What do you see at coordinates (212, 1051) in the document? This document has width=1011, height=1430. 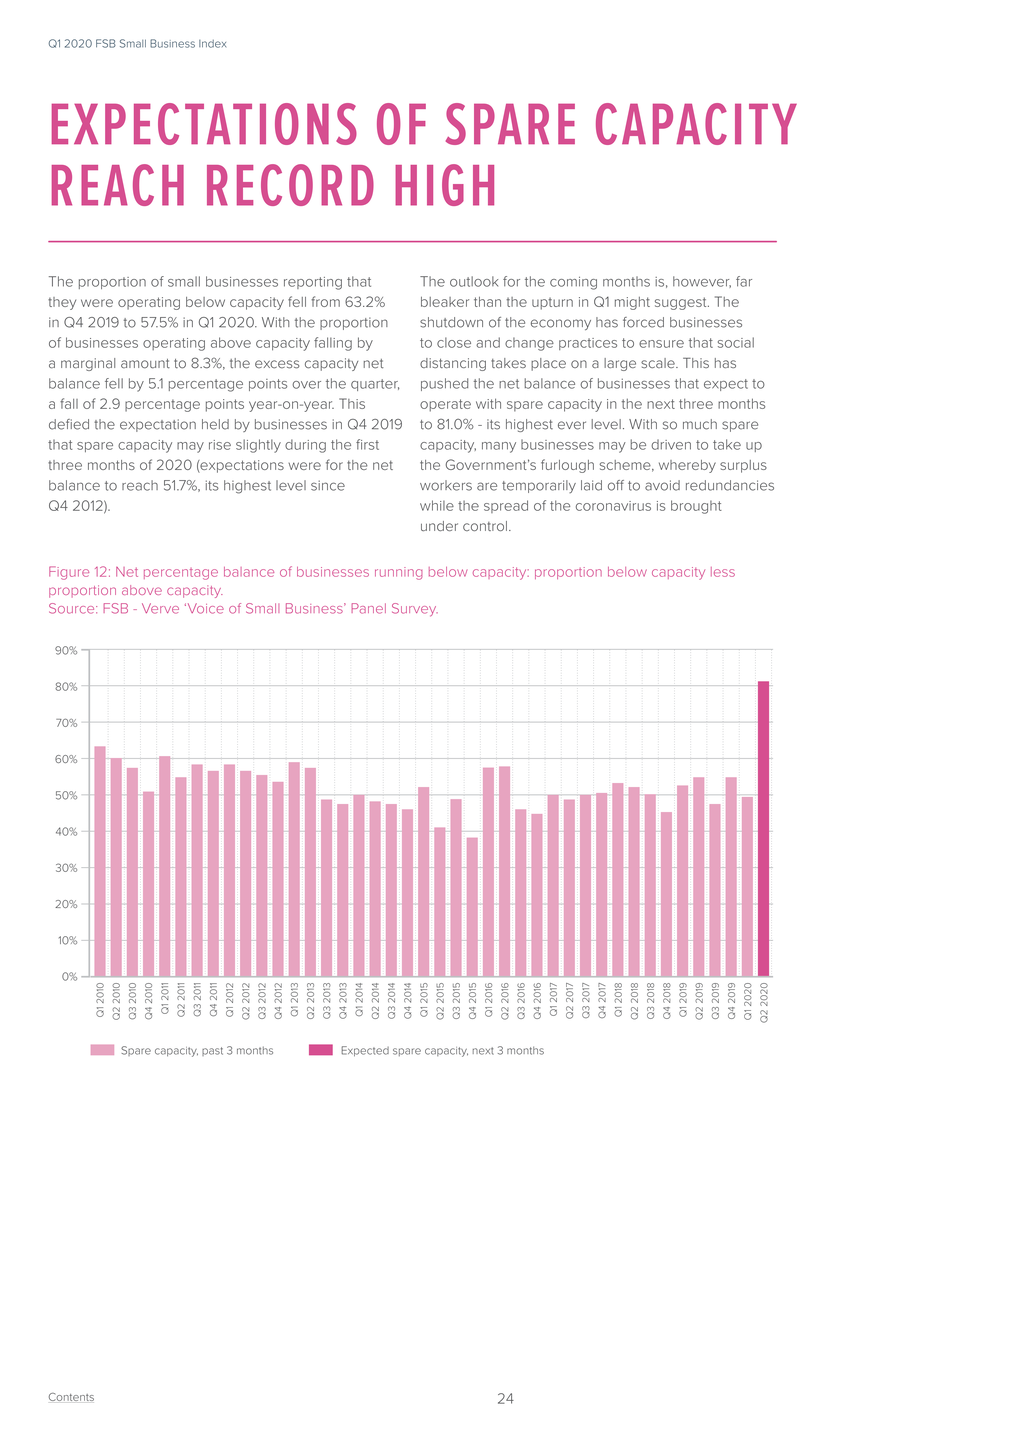 I see `past` at bounding box center [212, 1051].
